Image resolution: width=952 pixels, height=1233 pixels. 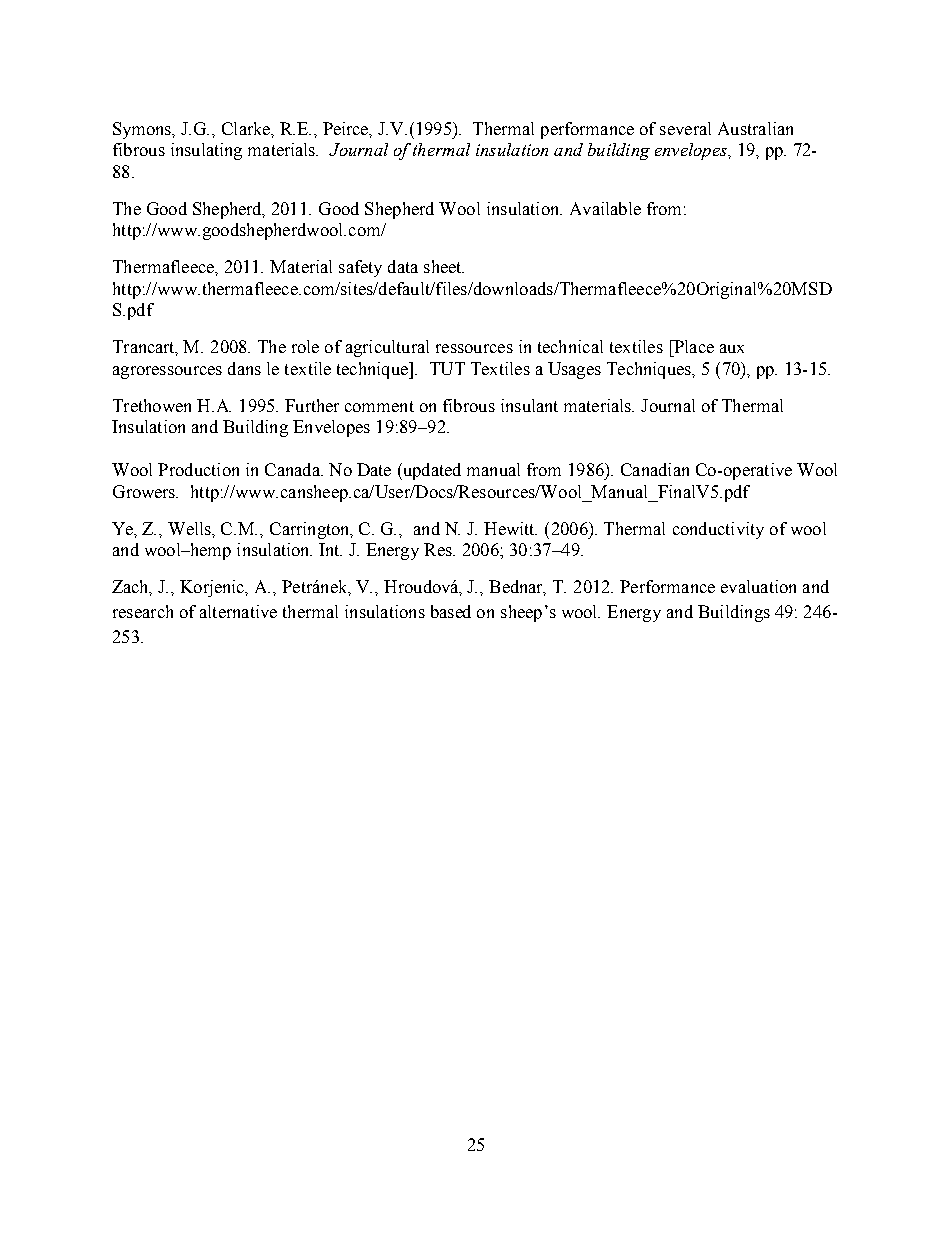 What do you see at coordinates (198, 469) in the page?
I see `Production` at bounding box center [198, 469].
